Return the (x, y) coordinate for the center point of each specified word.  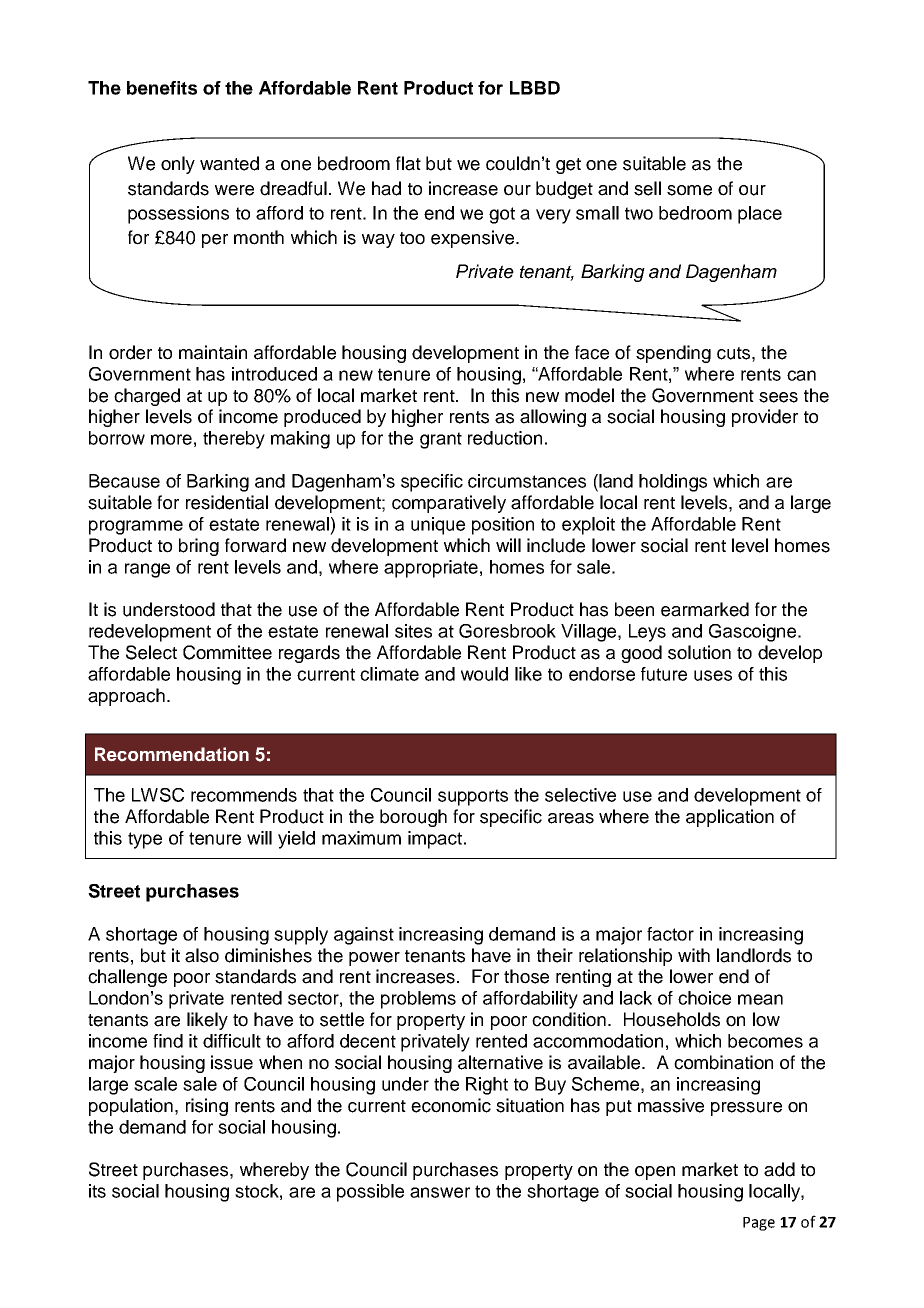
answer (440, 1192)
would (484, 674)
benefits (162, 88)
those (526, 976)
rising (207, 1107)
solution (699, 652)
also (202, 955)
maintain (213, 352)
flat (408, 163)
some (689, 190)
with (694, 955)
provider (765, 418)
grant (441, 440)
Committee (227, 652)
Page (759, 1224)
